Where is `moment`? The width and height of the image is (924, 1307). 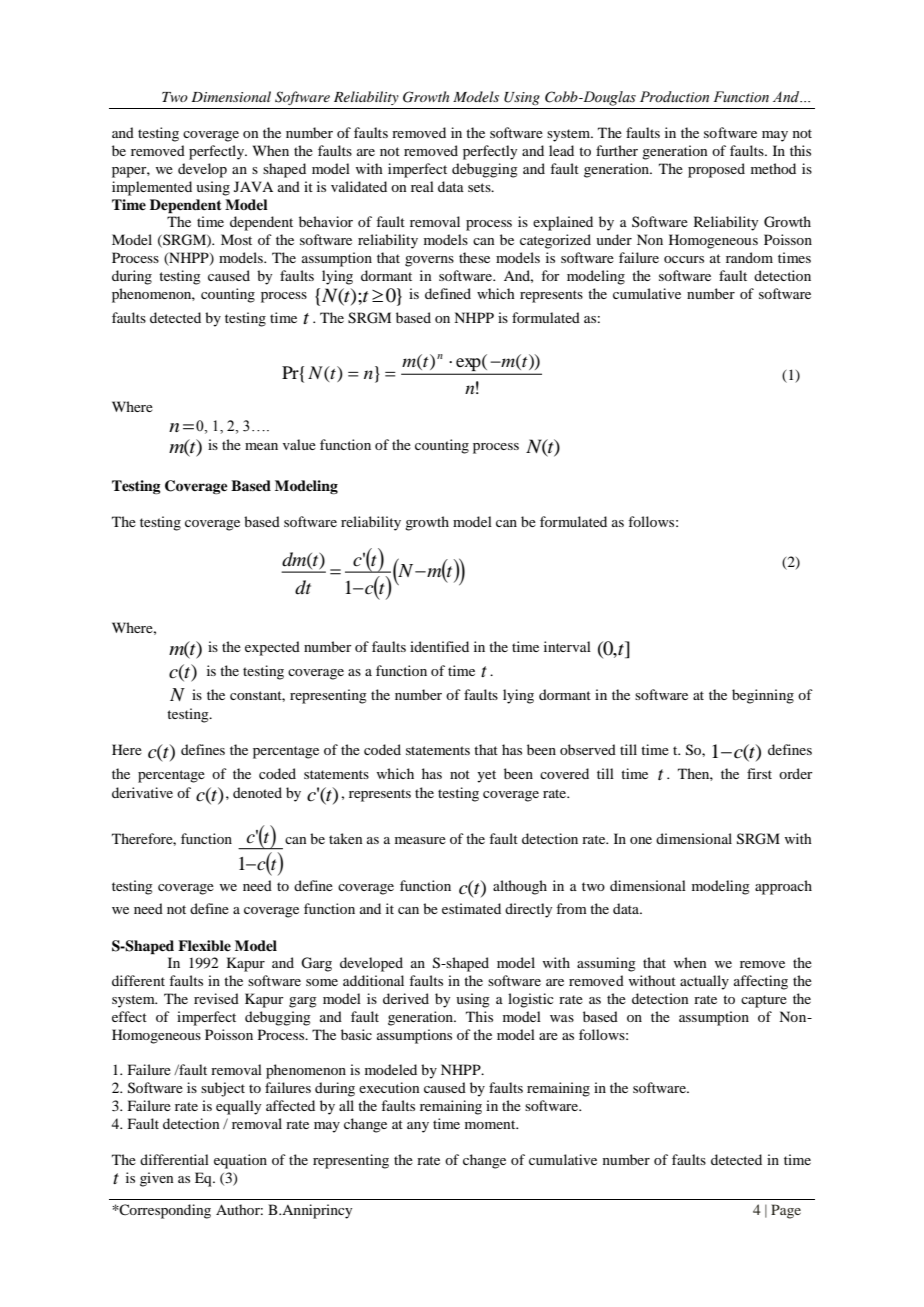 moment is located at coordinates (491, 1124).
